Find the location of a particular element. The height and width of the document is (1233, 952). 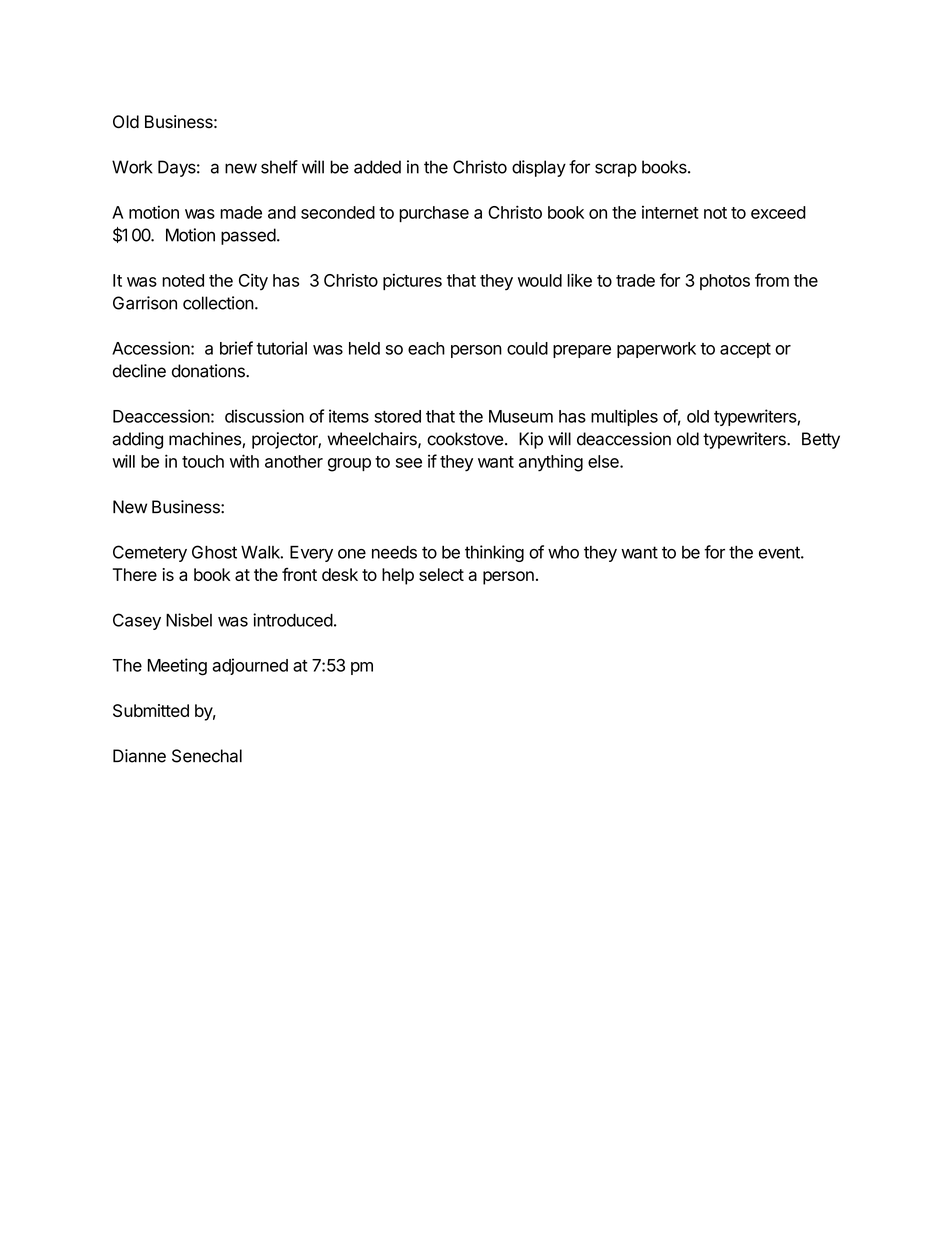

made is located at coordinates (241, 212).
